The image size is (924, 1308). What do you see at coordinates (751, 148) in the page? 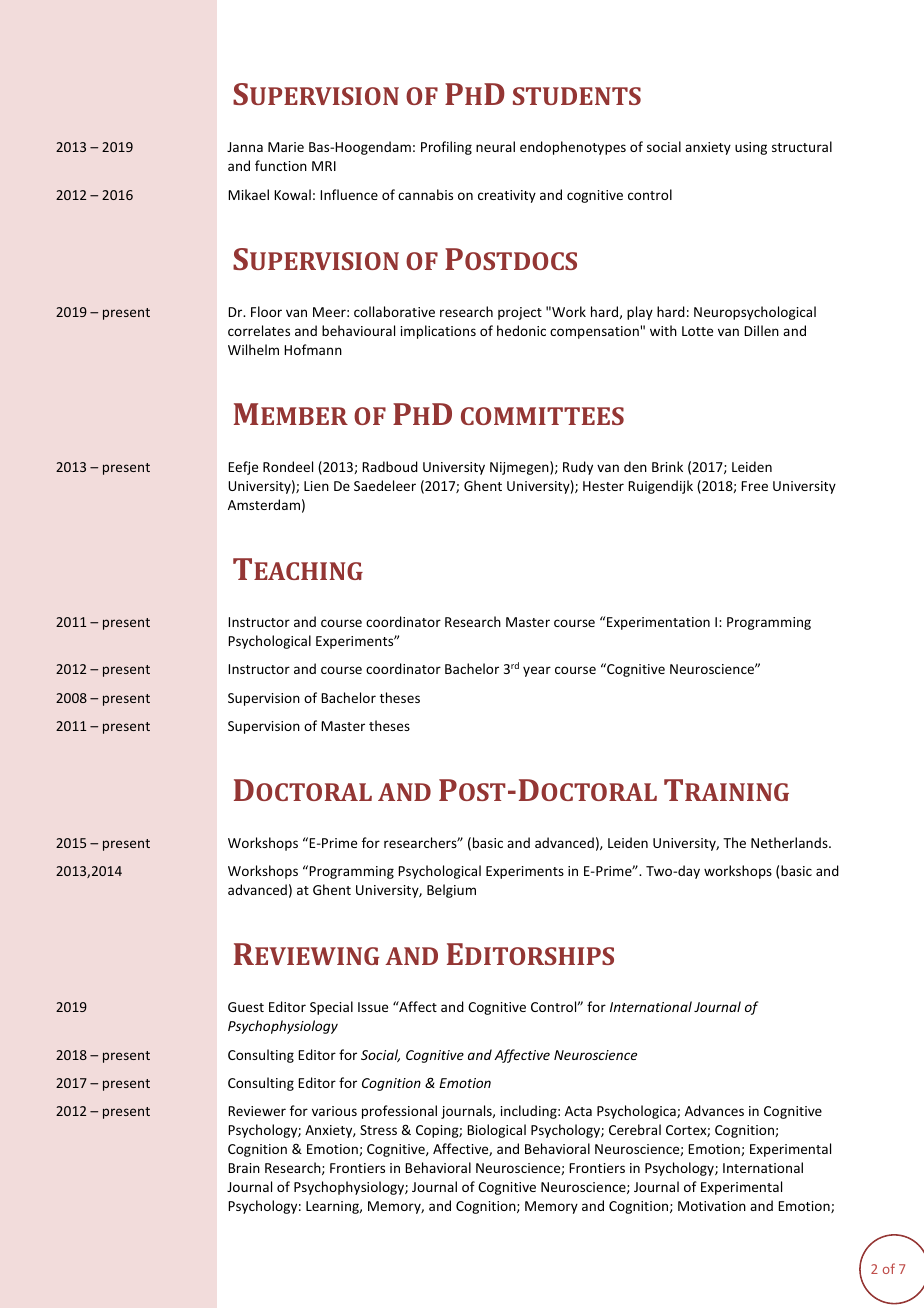
I see `using` at bounding box center [751, 148].
